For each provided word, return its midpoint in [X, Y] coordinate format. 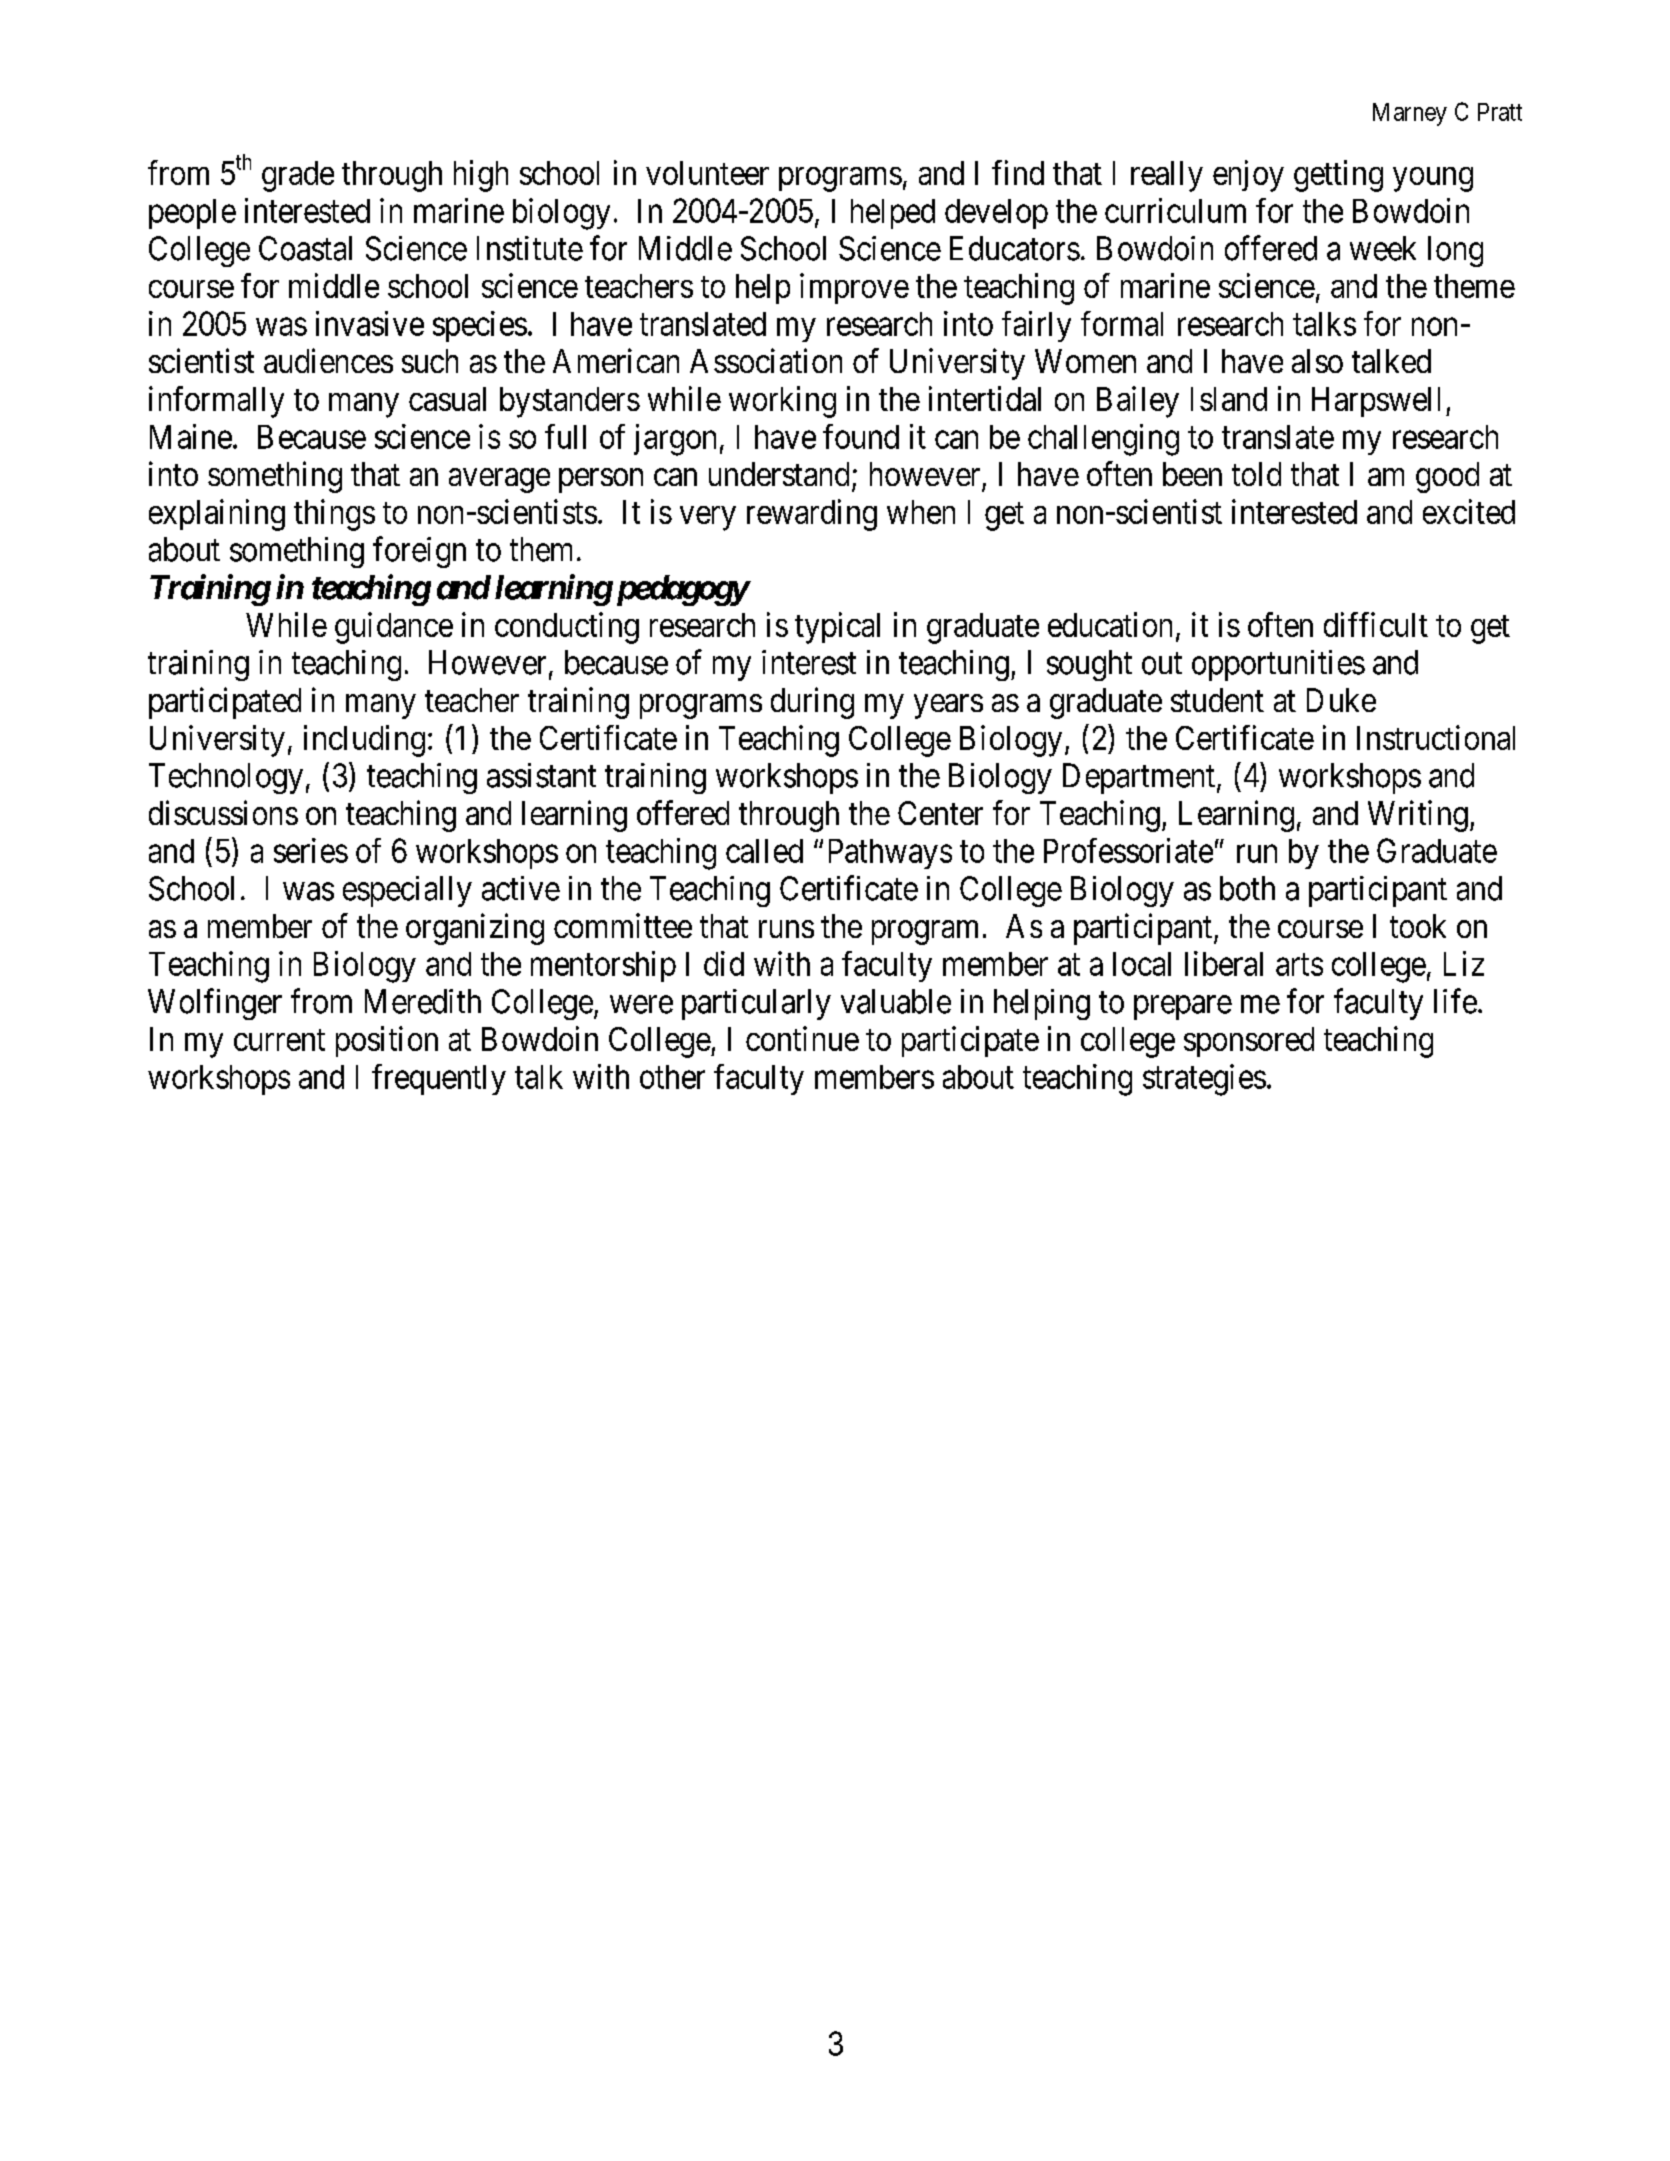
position [387, 1041]
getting [1338, 176]
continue [802, 1038]
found [861, 436]
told [1256, 474]
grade [298, 176]
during [812, 703]
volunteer [707, 173]
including [364, 741]
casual [447, 399]
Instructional [1436, 737]
